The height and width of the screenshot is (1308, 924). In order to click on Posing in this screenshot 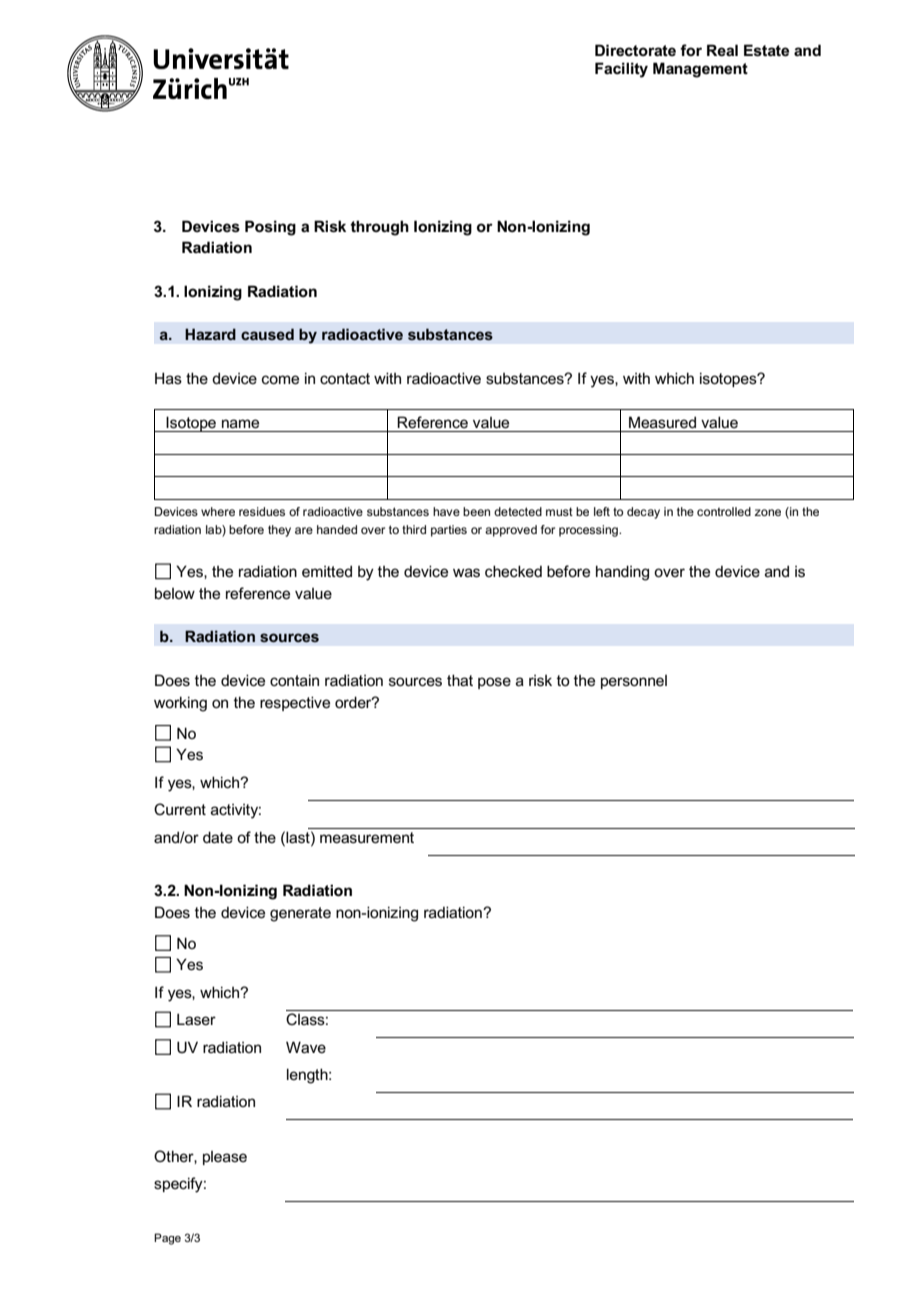, I will do `click(270, 228)`.
